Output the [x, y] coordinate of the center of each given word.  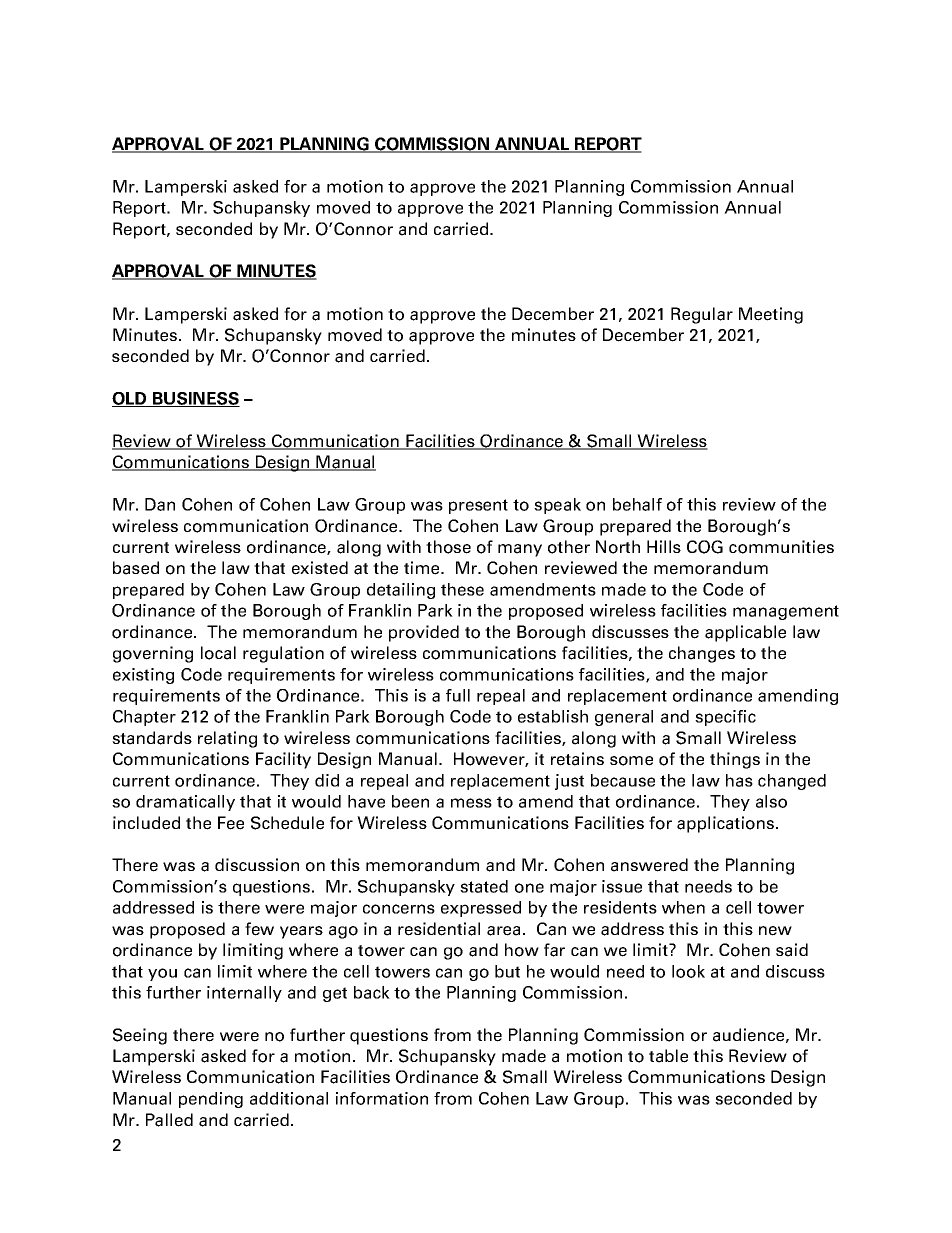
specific [725, 718]
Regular [702, 315]
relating [227, 739]
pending [211, 1100]
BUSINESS [195, 399]
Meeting [771, 315]
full [458, 695]
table [668, 1056]
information [382, 1098]
